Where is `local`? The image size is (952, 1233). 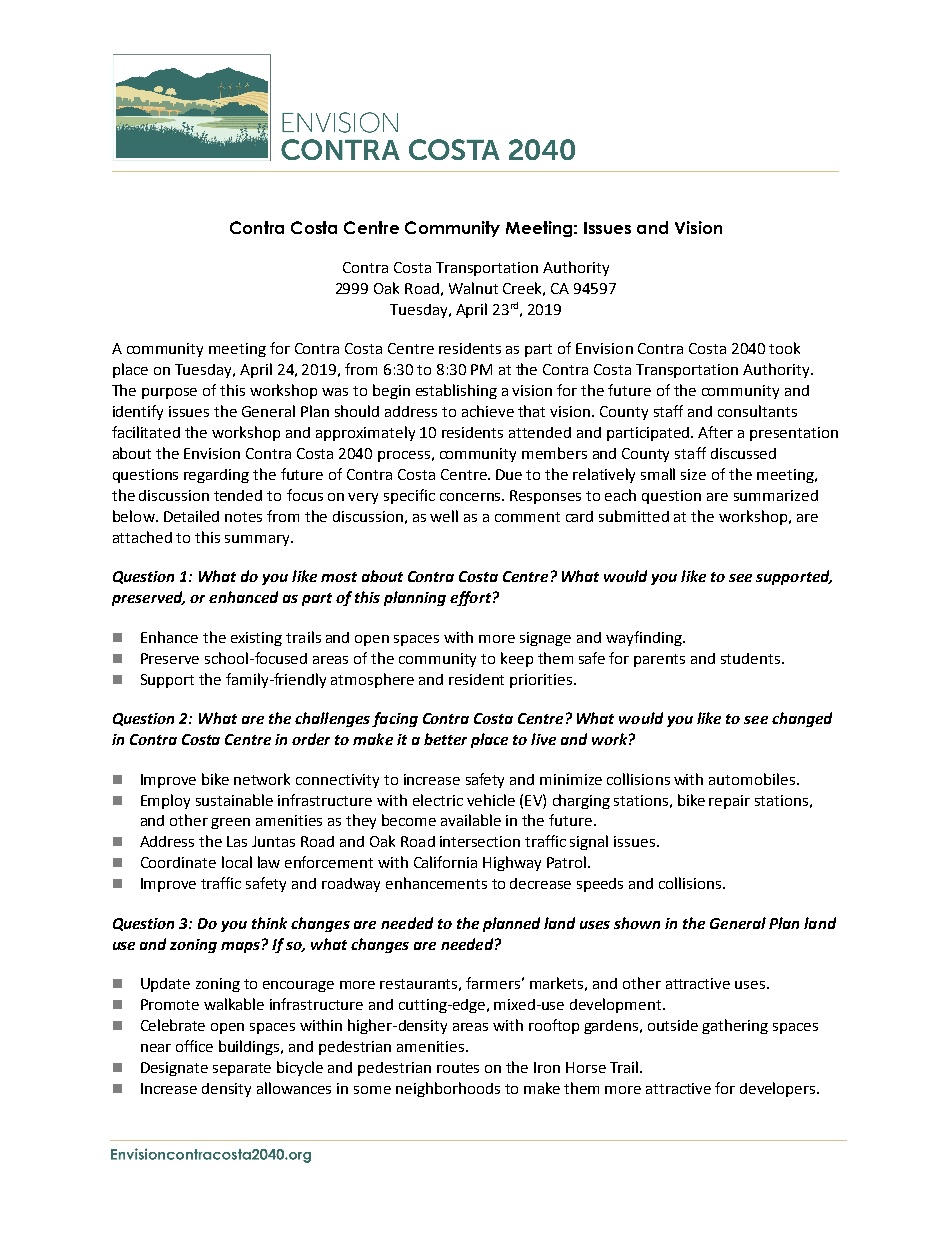
local is located at coordinates (237, 862).
